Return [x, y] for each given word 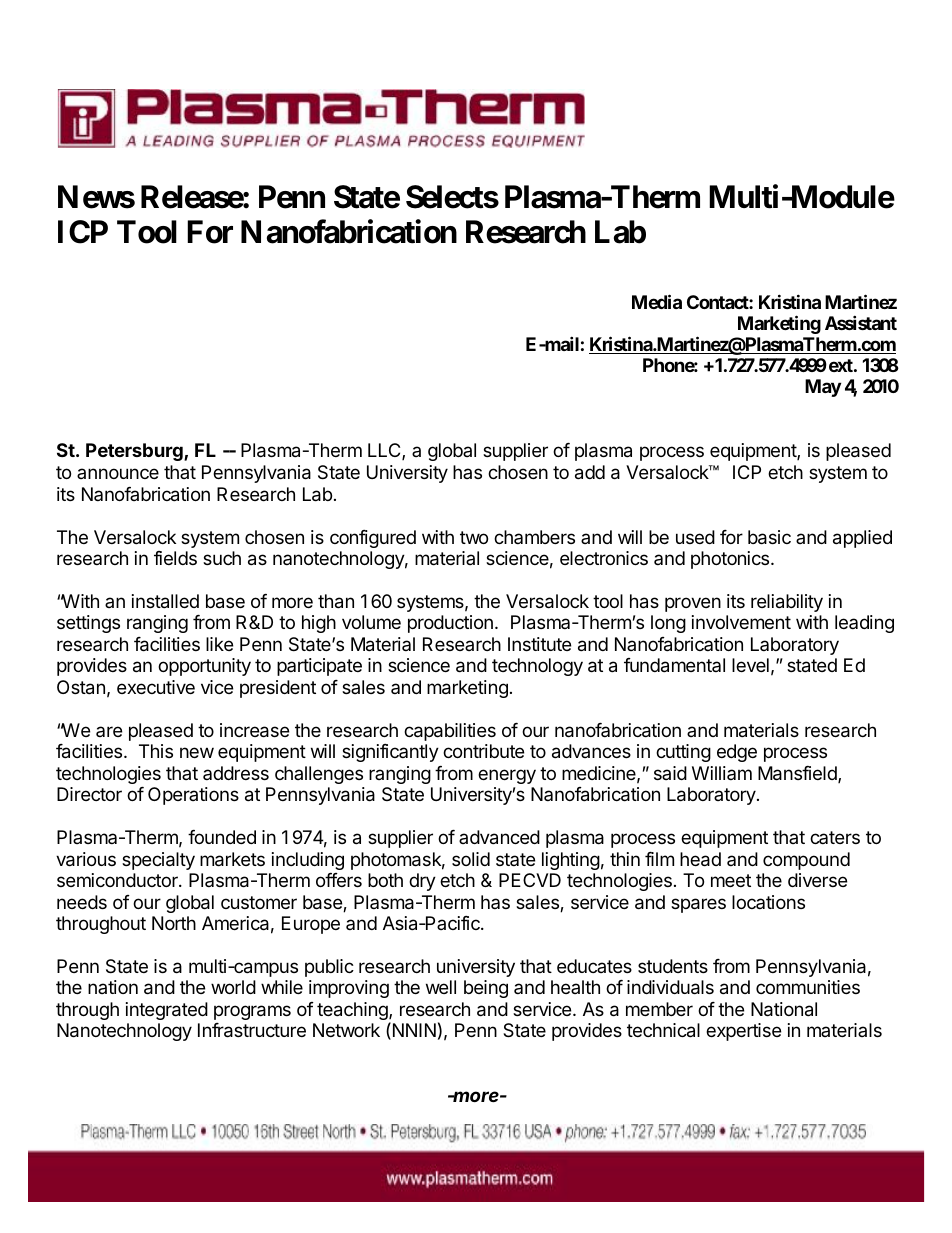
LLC [385, 451]
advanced [499, 837]
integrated [167, 1011]
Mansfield [798, 774]
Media [657, 301]
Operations [193, 796]
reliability [787, 603]
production [450, 624]
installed [165, 601]
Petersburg [135, 452]
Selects [452, 197]
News [96, 197]
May [823, 388]
